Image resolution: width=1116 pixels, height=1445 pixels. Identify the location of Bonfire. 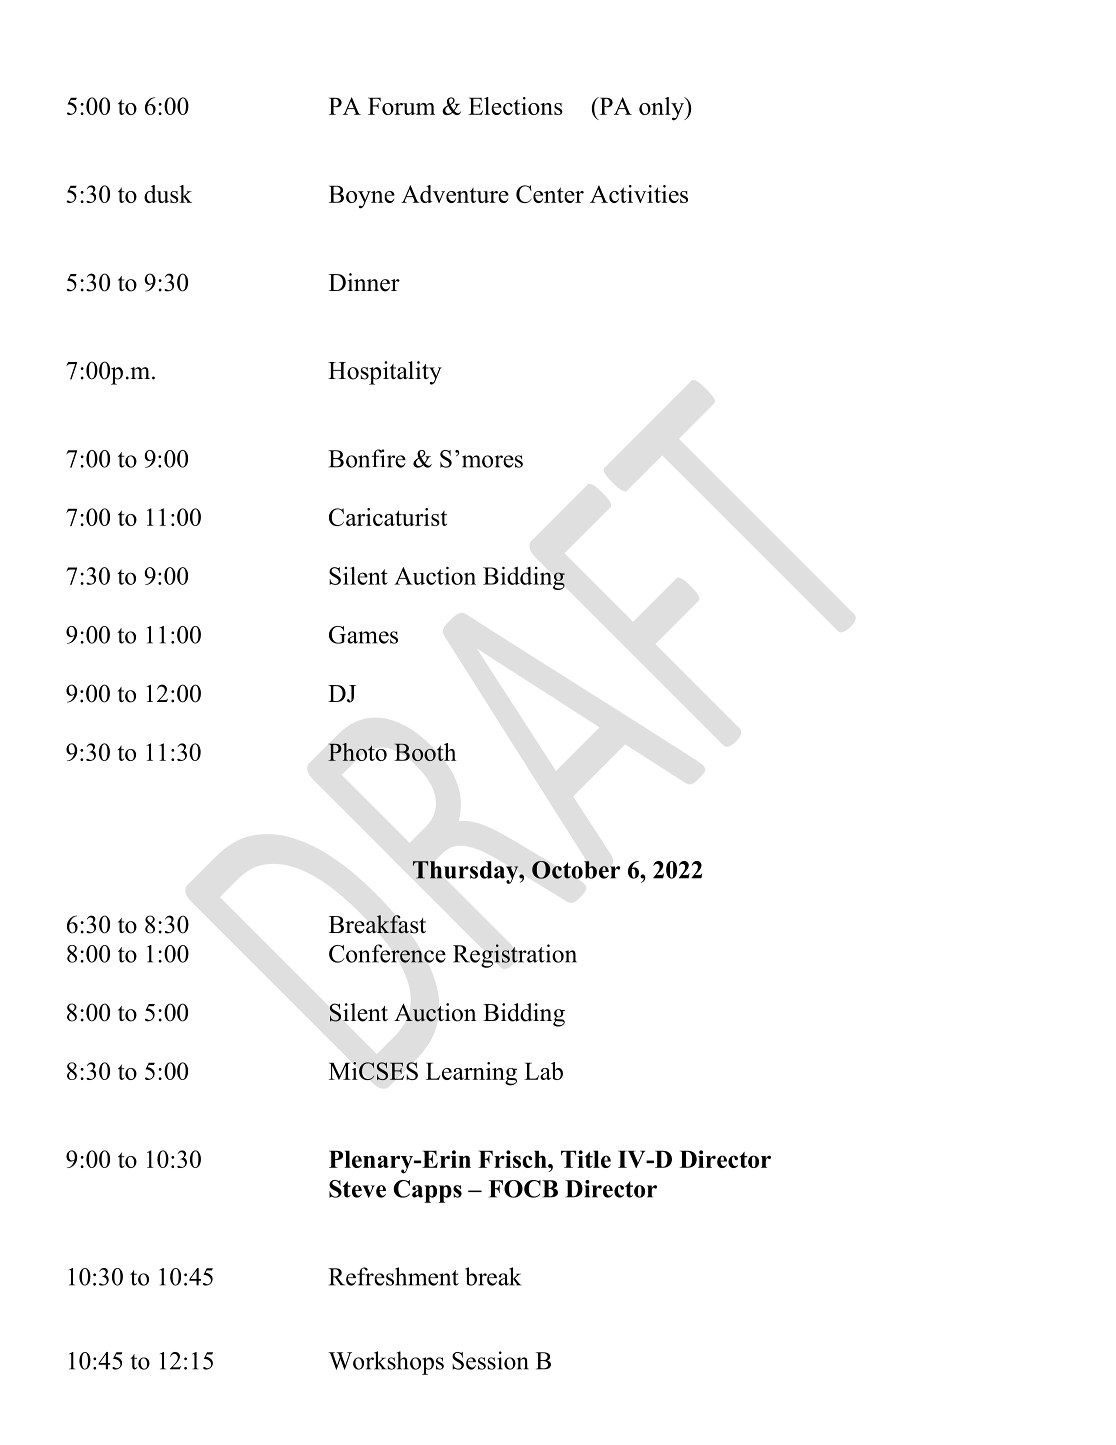
(367, 458).
